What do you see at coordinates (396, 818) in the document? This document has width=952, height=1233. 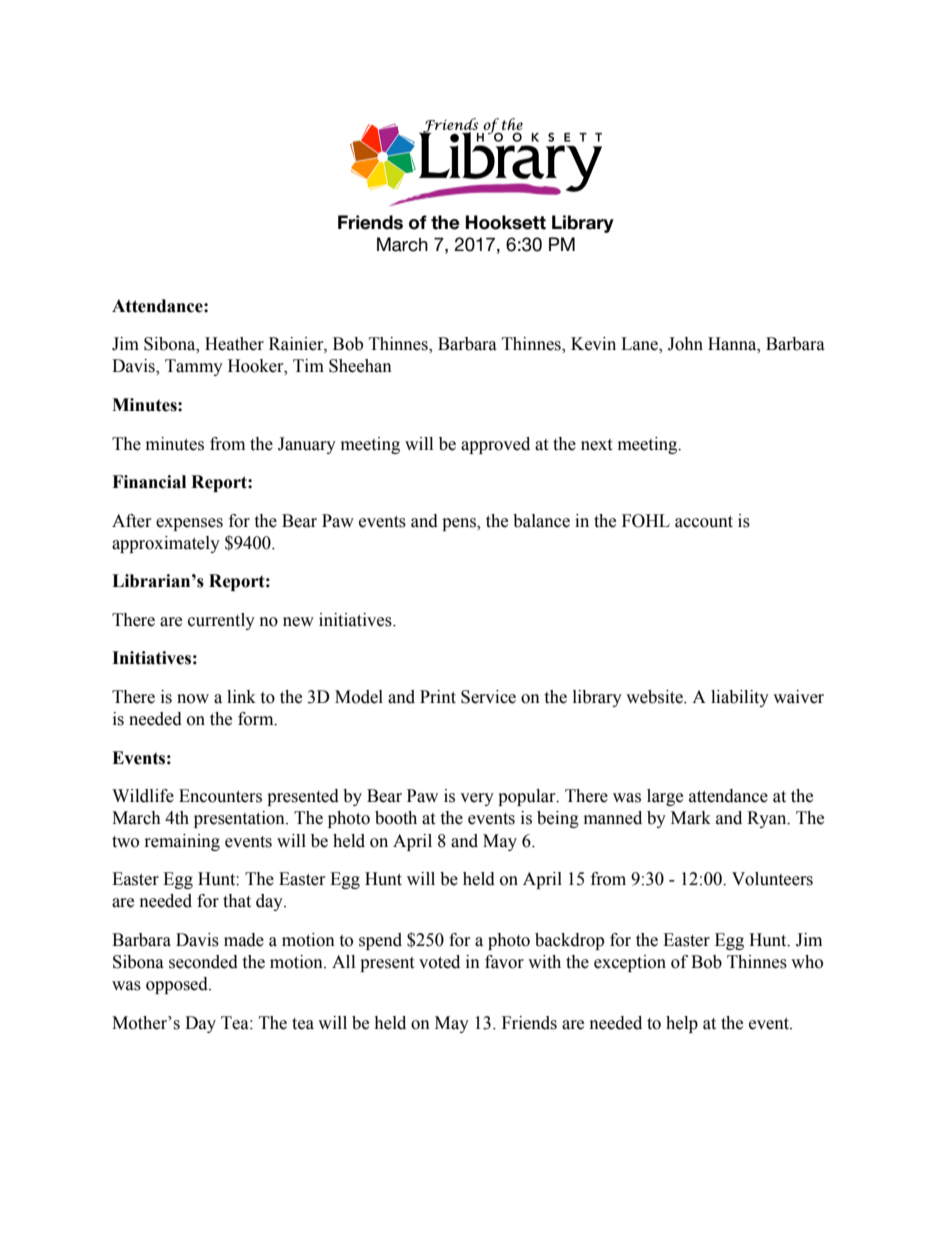 I see `booth` at bounding box center [396, 818].
